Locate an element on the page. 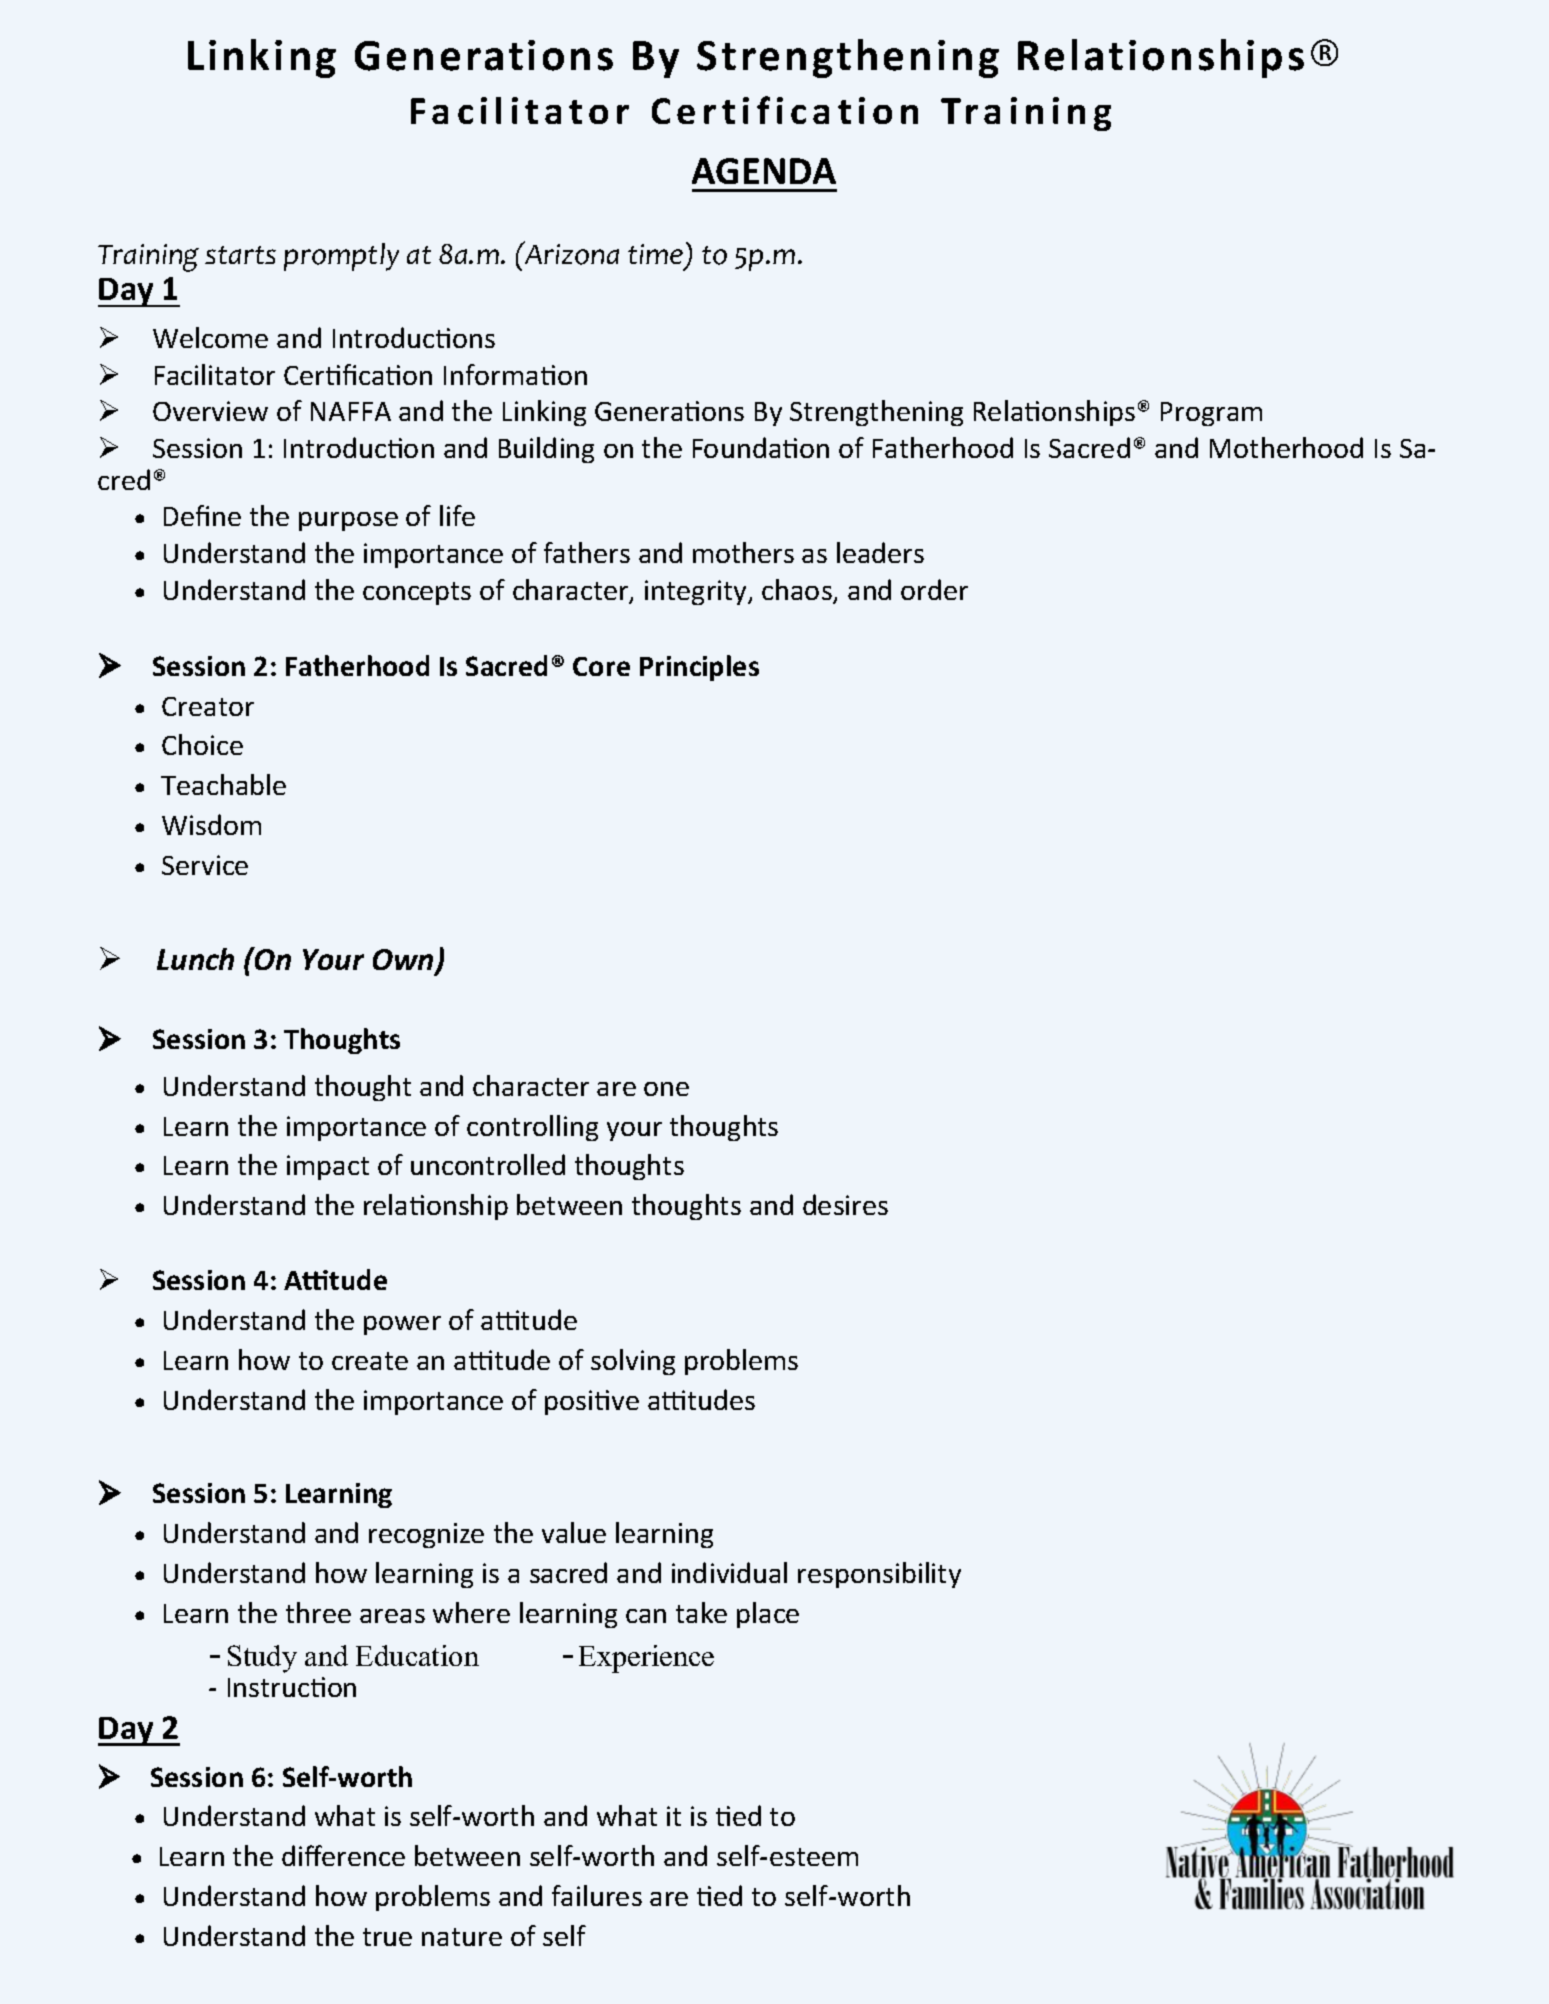  desires is located at coordinates (845, 1204).
